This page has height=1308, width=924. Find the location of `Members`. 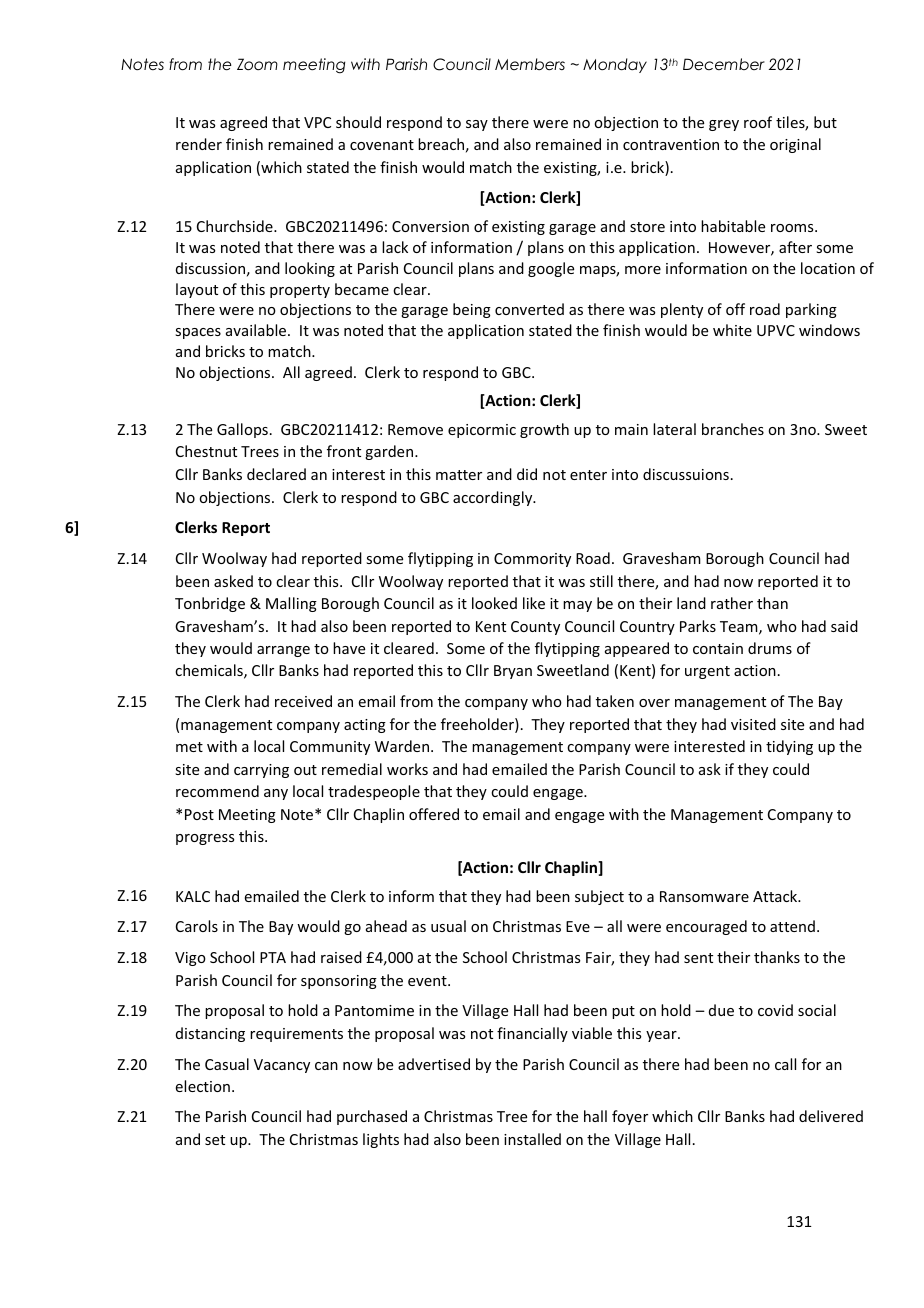

Members is located at coordinates (530, 64).
